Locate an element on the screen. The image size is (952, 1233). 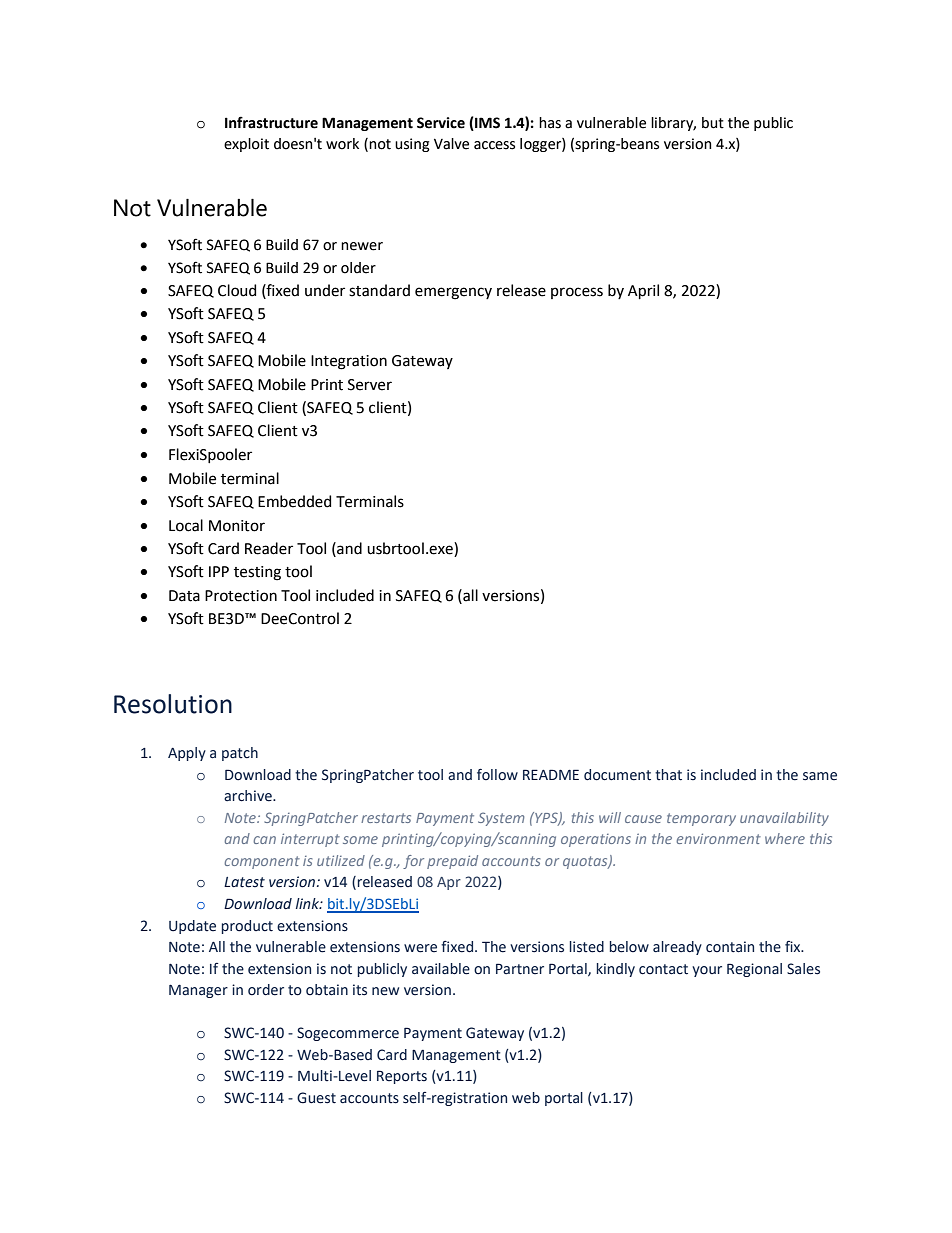
exploit is located at coordinates (246, 145).
